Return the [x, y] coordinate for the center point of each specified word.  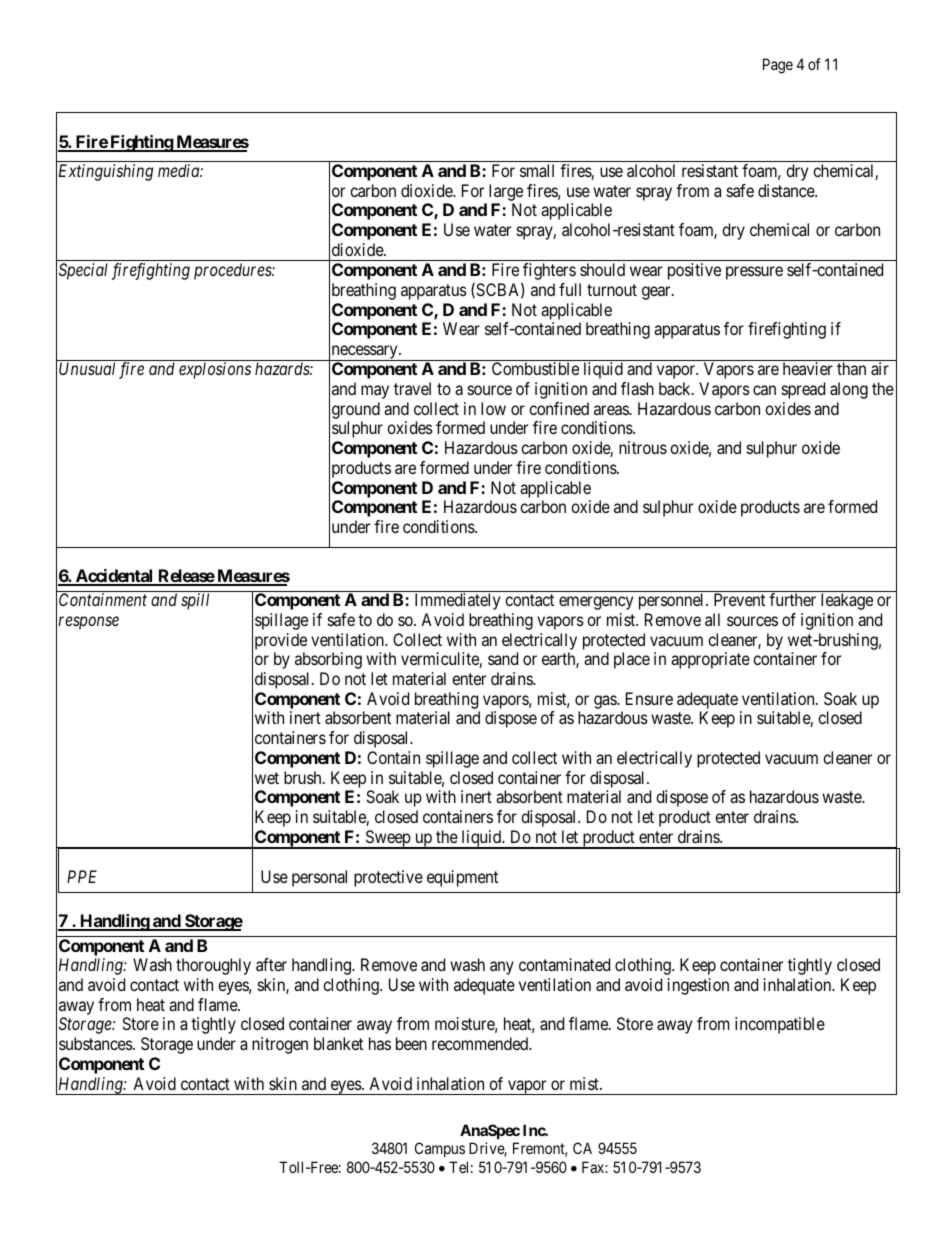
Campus [440, 1149]
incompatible [780, 1025]
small [537, 170]
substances [96, 1043]
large [506, 192]
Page [778, 66]
